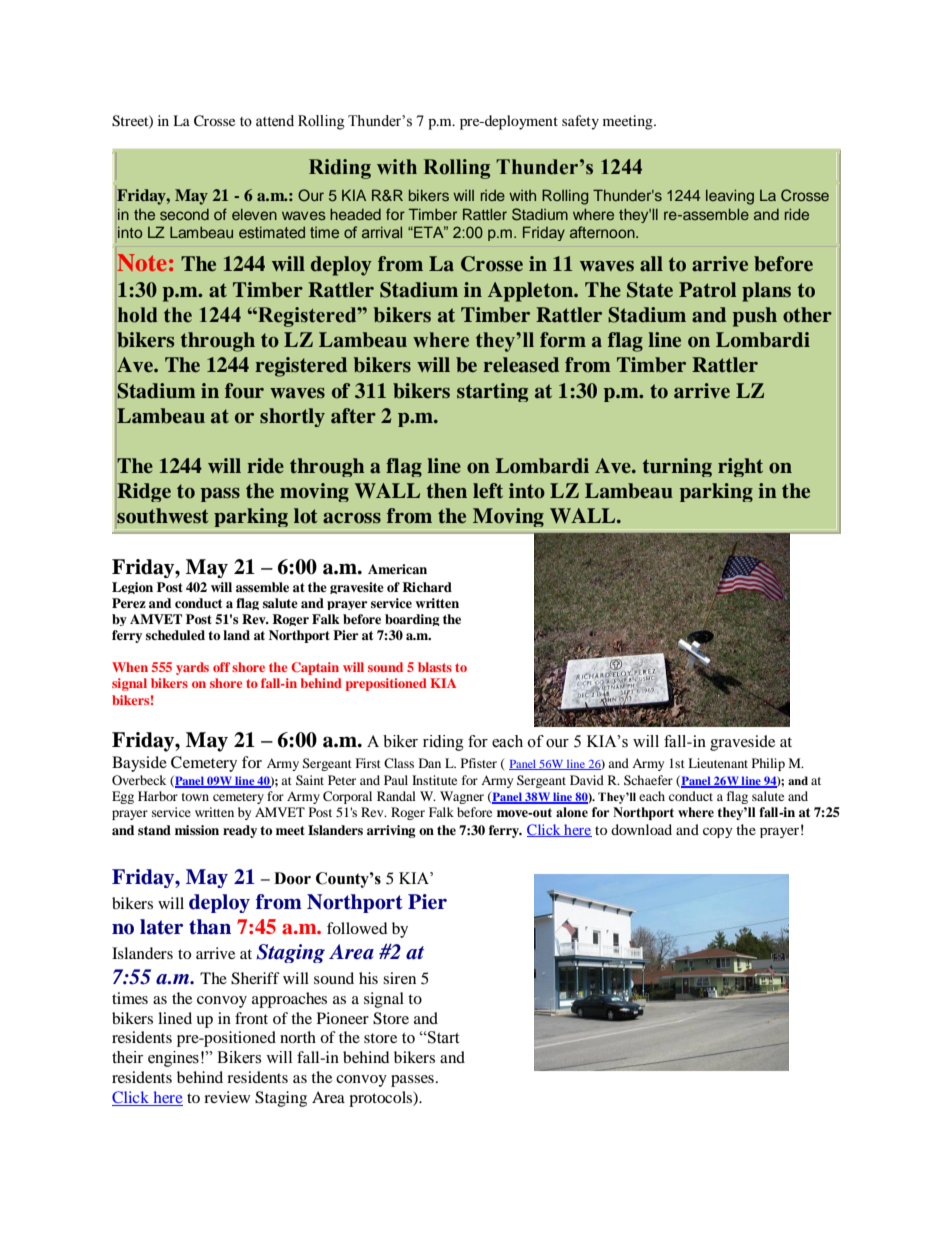 The width and height of the image is (952, 1233). What do you see at coordinates (275, 121) in the image?
I see `attend` at bounding box center [275, 121].
